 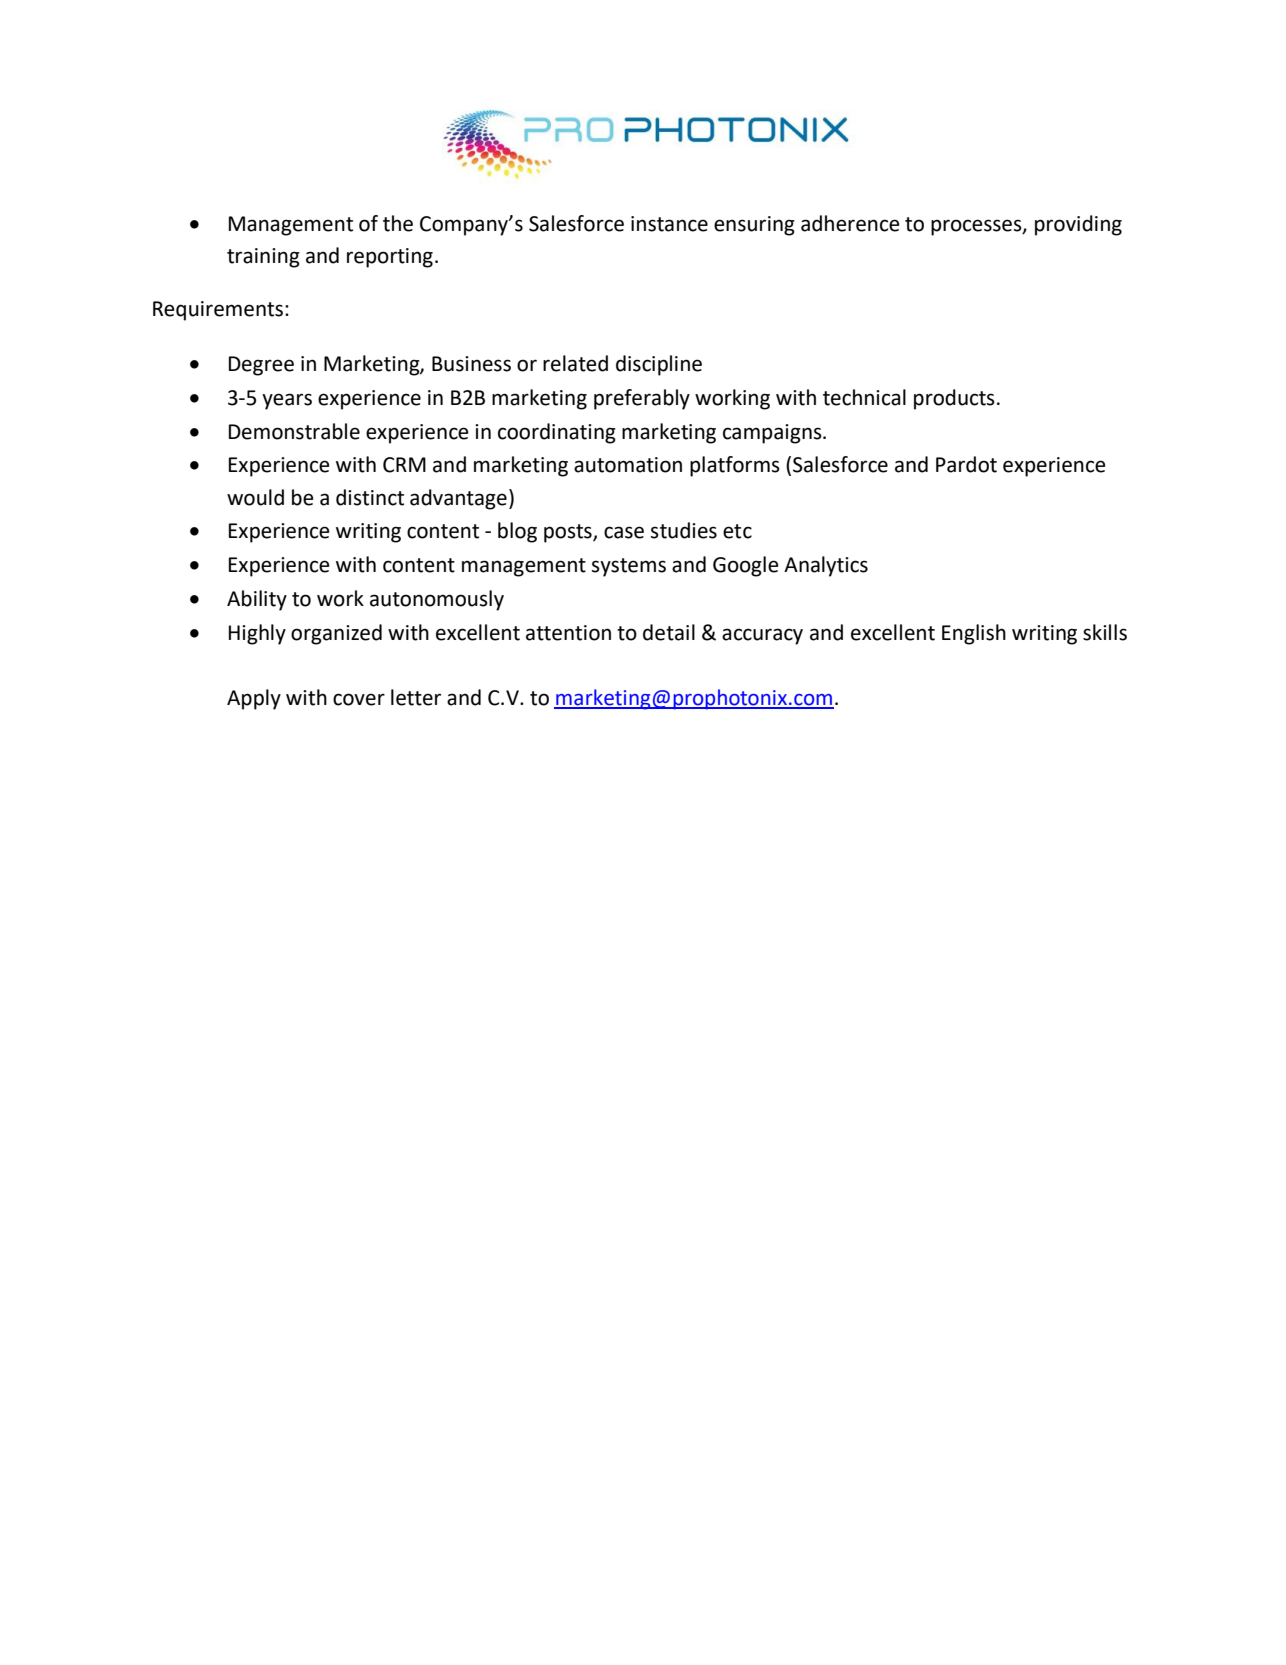 What do you see at coordinates (370, 497) in the image?
I see `distinct` at bounding box center [370, 497].
